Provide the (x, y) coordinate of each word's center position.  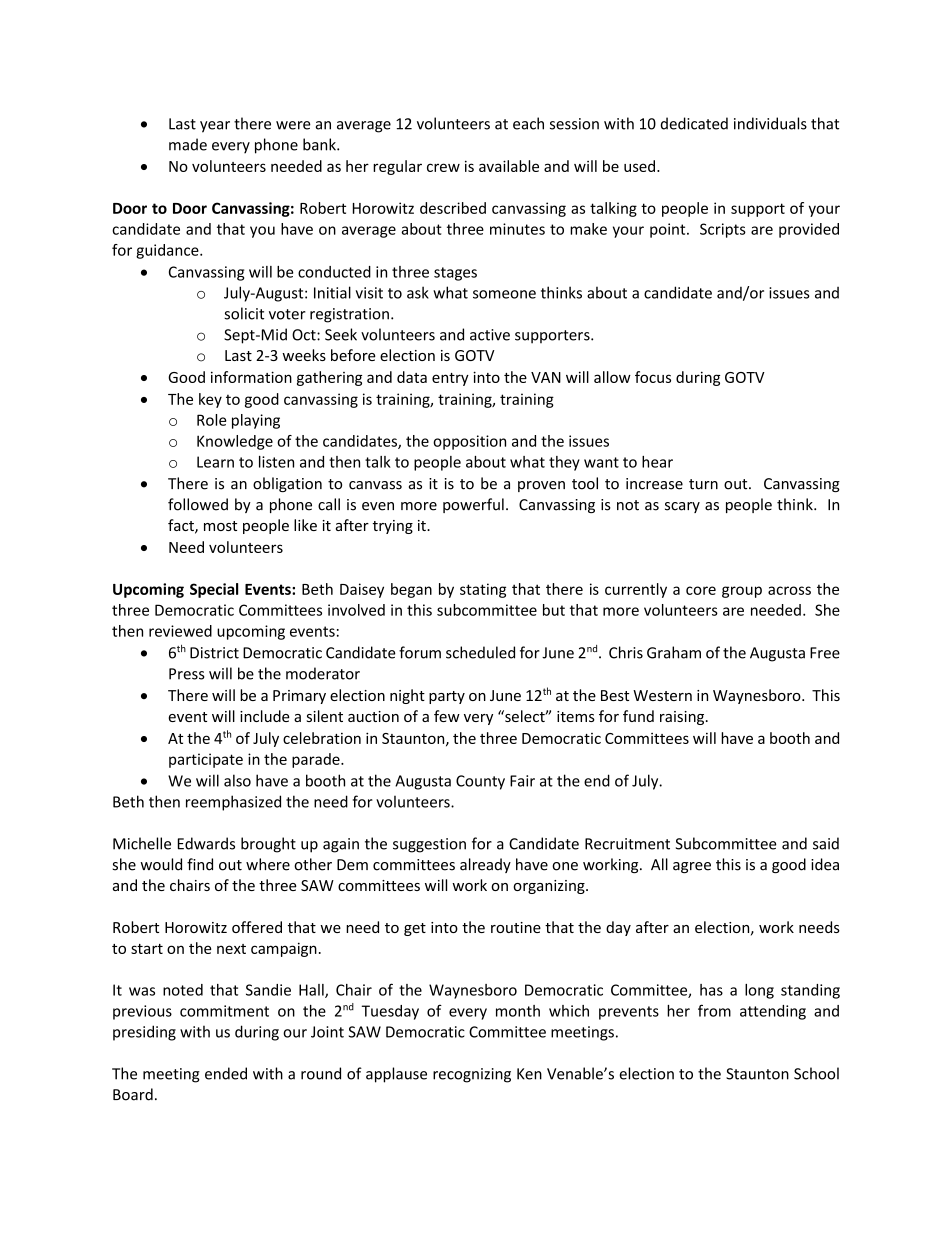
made (188, 144)
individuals (770, 123)
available (509, 166)
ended (226, 1073)
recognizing (472, 1075)
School (816, 1073)
